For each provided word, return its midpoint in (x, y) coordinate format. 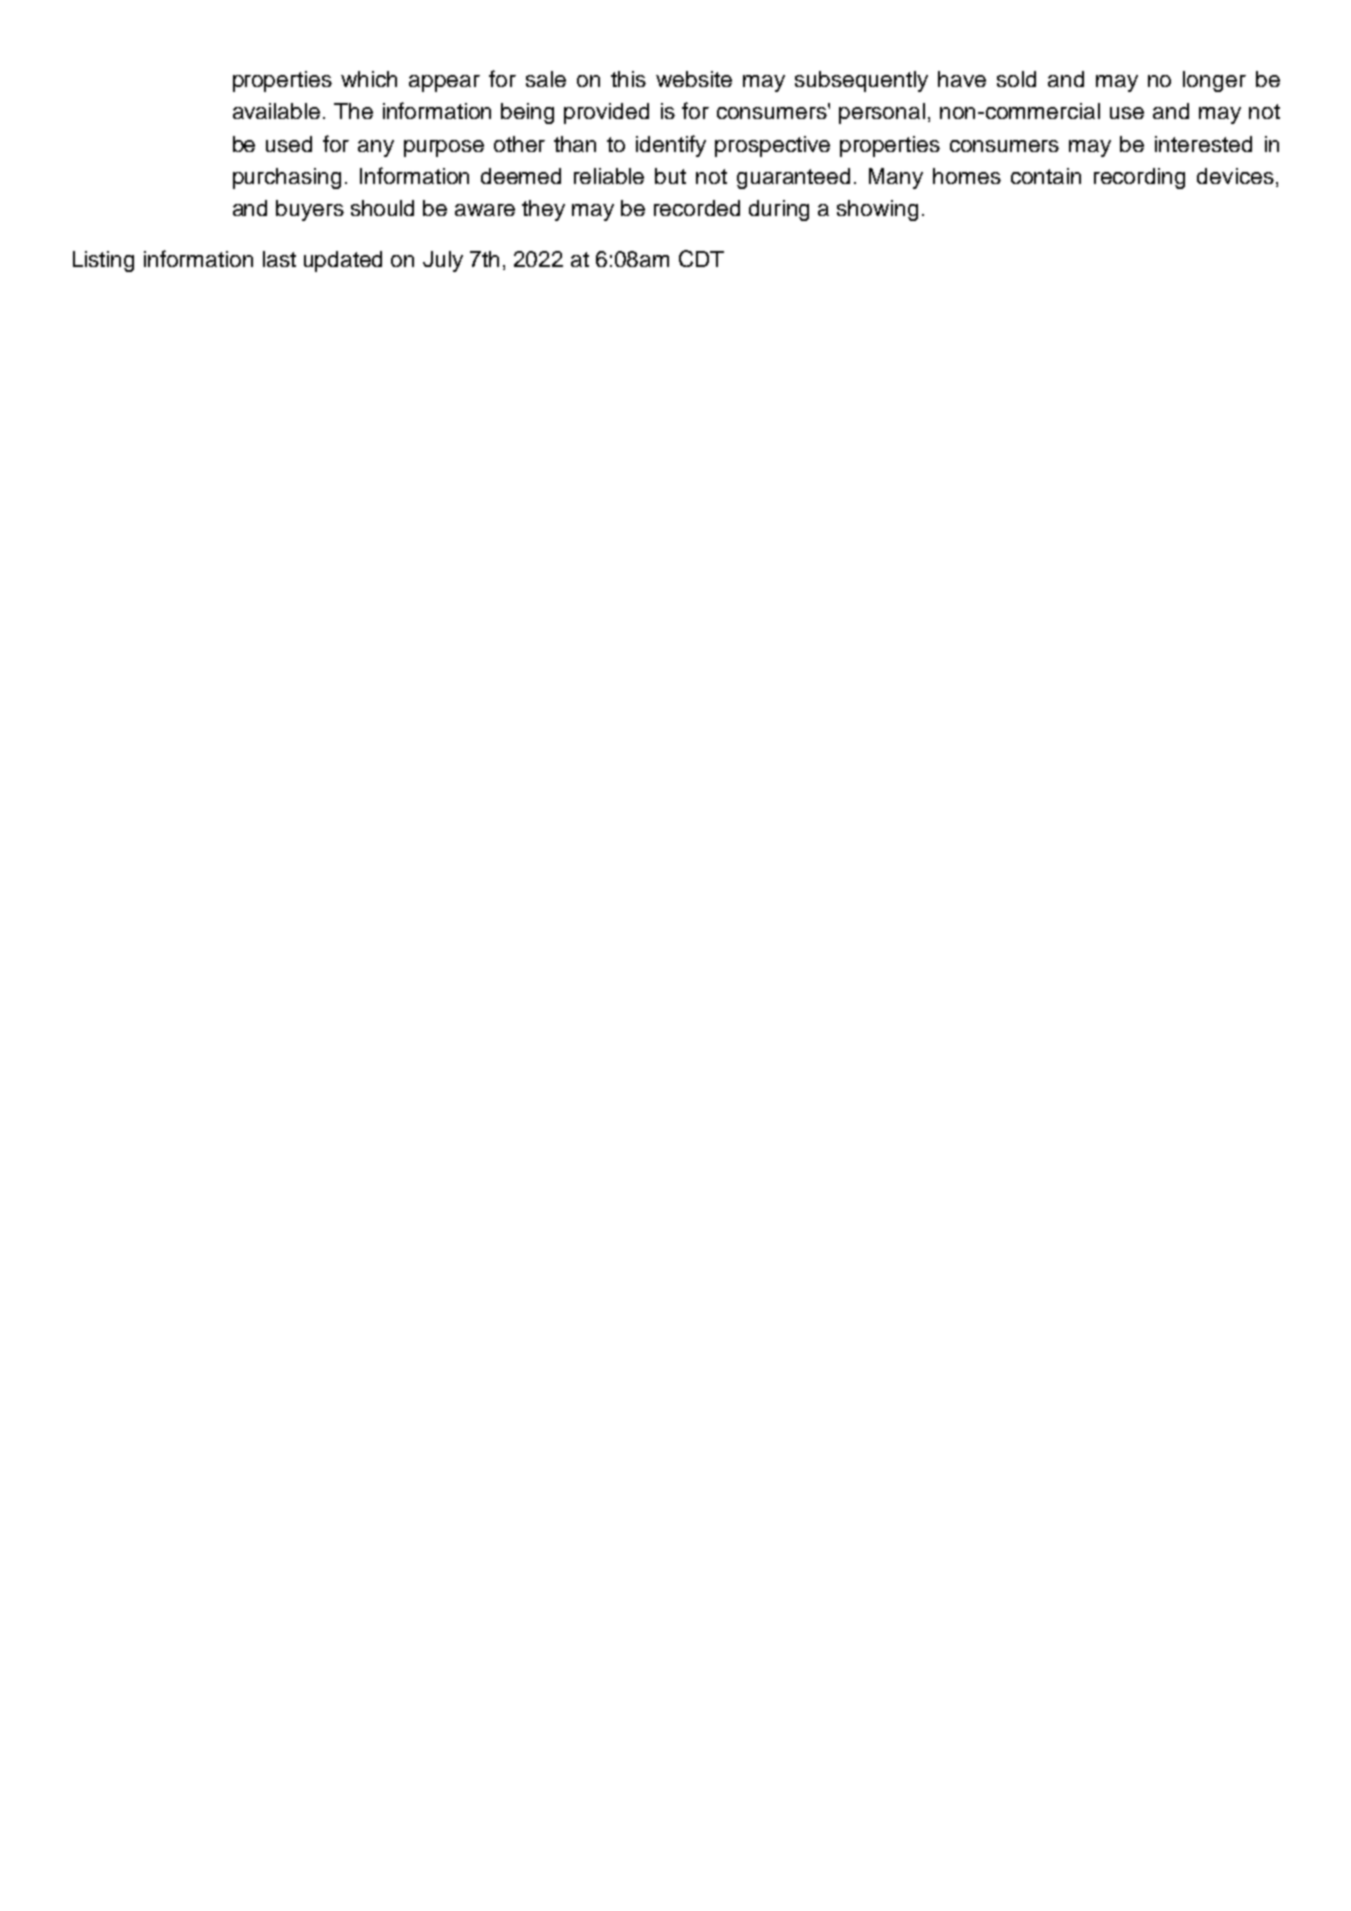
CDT (701, 258)
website (694, 79)
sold (1016, 79)
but (670, 176)
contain (1046, 176)
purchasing (287, 178)
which (369, 79)
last (279, 259)
